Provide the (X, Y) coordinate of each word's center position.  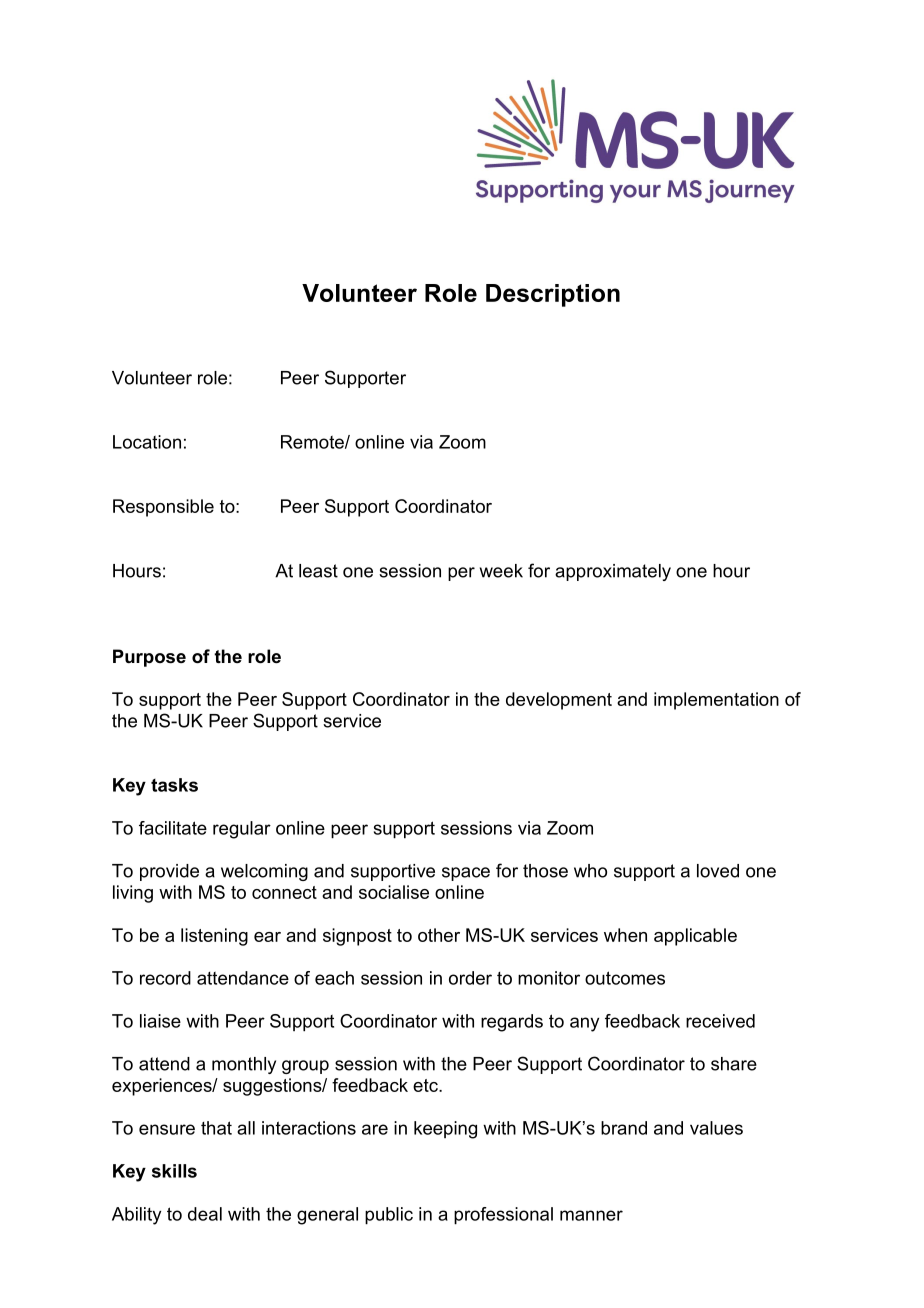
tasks (174, 785)
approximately (613, 572)
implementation (716, 701)
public (389, 1216)
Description (553, 295)
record (165, 978)
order (470, 978)
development (559, 701)
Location (147, 442)
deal (205, 1214)
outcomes (625, 978)
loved (718, 871)
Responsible (163, 508)
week (501, 571)
